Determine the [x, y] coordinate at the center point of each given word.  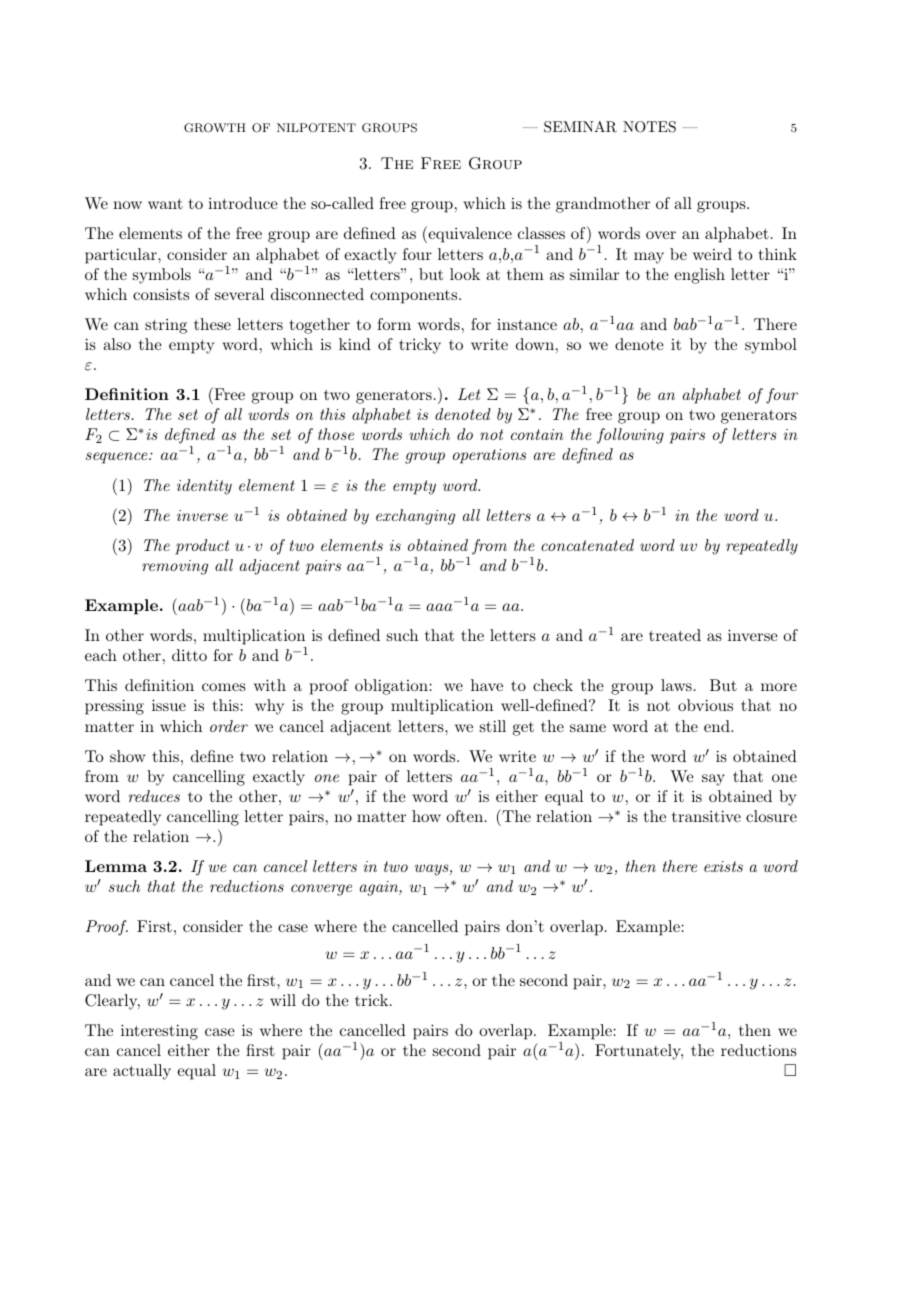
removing [175, 567]
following [630, 436]
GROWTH [215, 128]
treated [675, 635]
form [394, 324]
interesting [159, 1032]
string [166, 326]
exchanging [415, 517]
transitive [706, 816]
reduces [154, 796]
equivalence [469, 234]
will [283, 1000]
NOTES [649, 127]
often [464, 816]
